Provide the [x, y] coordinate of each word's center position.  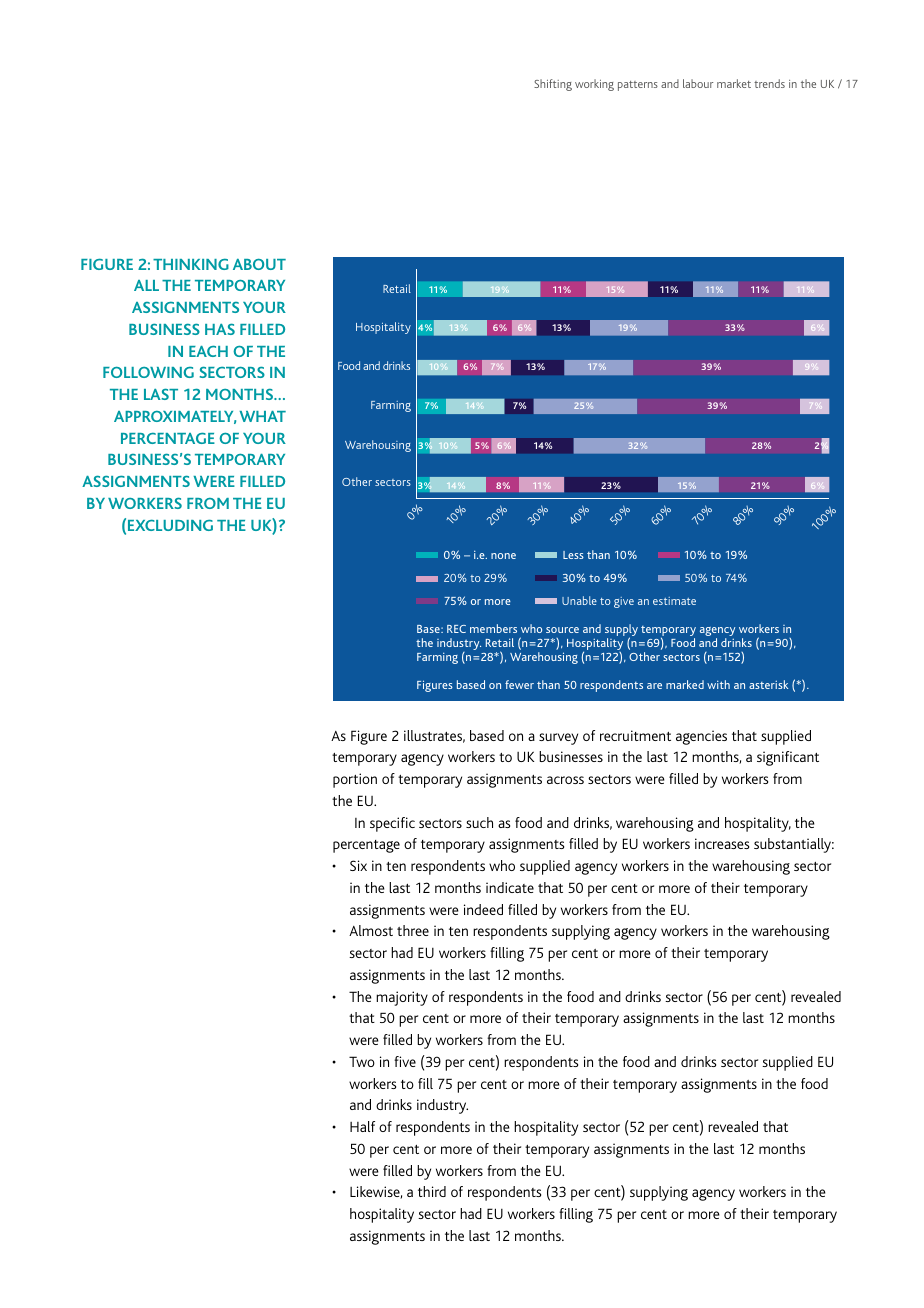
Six [358, 865]
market [734, 83]
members [493, 628]
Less [573, 555]
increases [722, 843]
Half [362, 1126]
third [432, 1191]
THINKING [191, 264]
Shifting [553, 85]
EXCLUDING [170, 525]
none [503, 556]
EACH [208, 351]
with [718, 684]
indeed [483, 909]
